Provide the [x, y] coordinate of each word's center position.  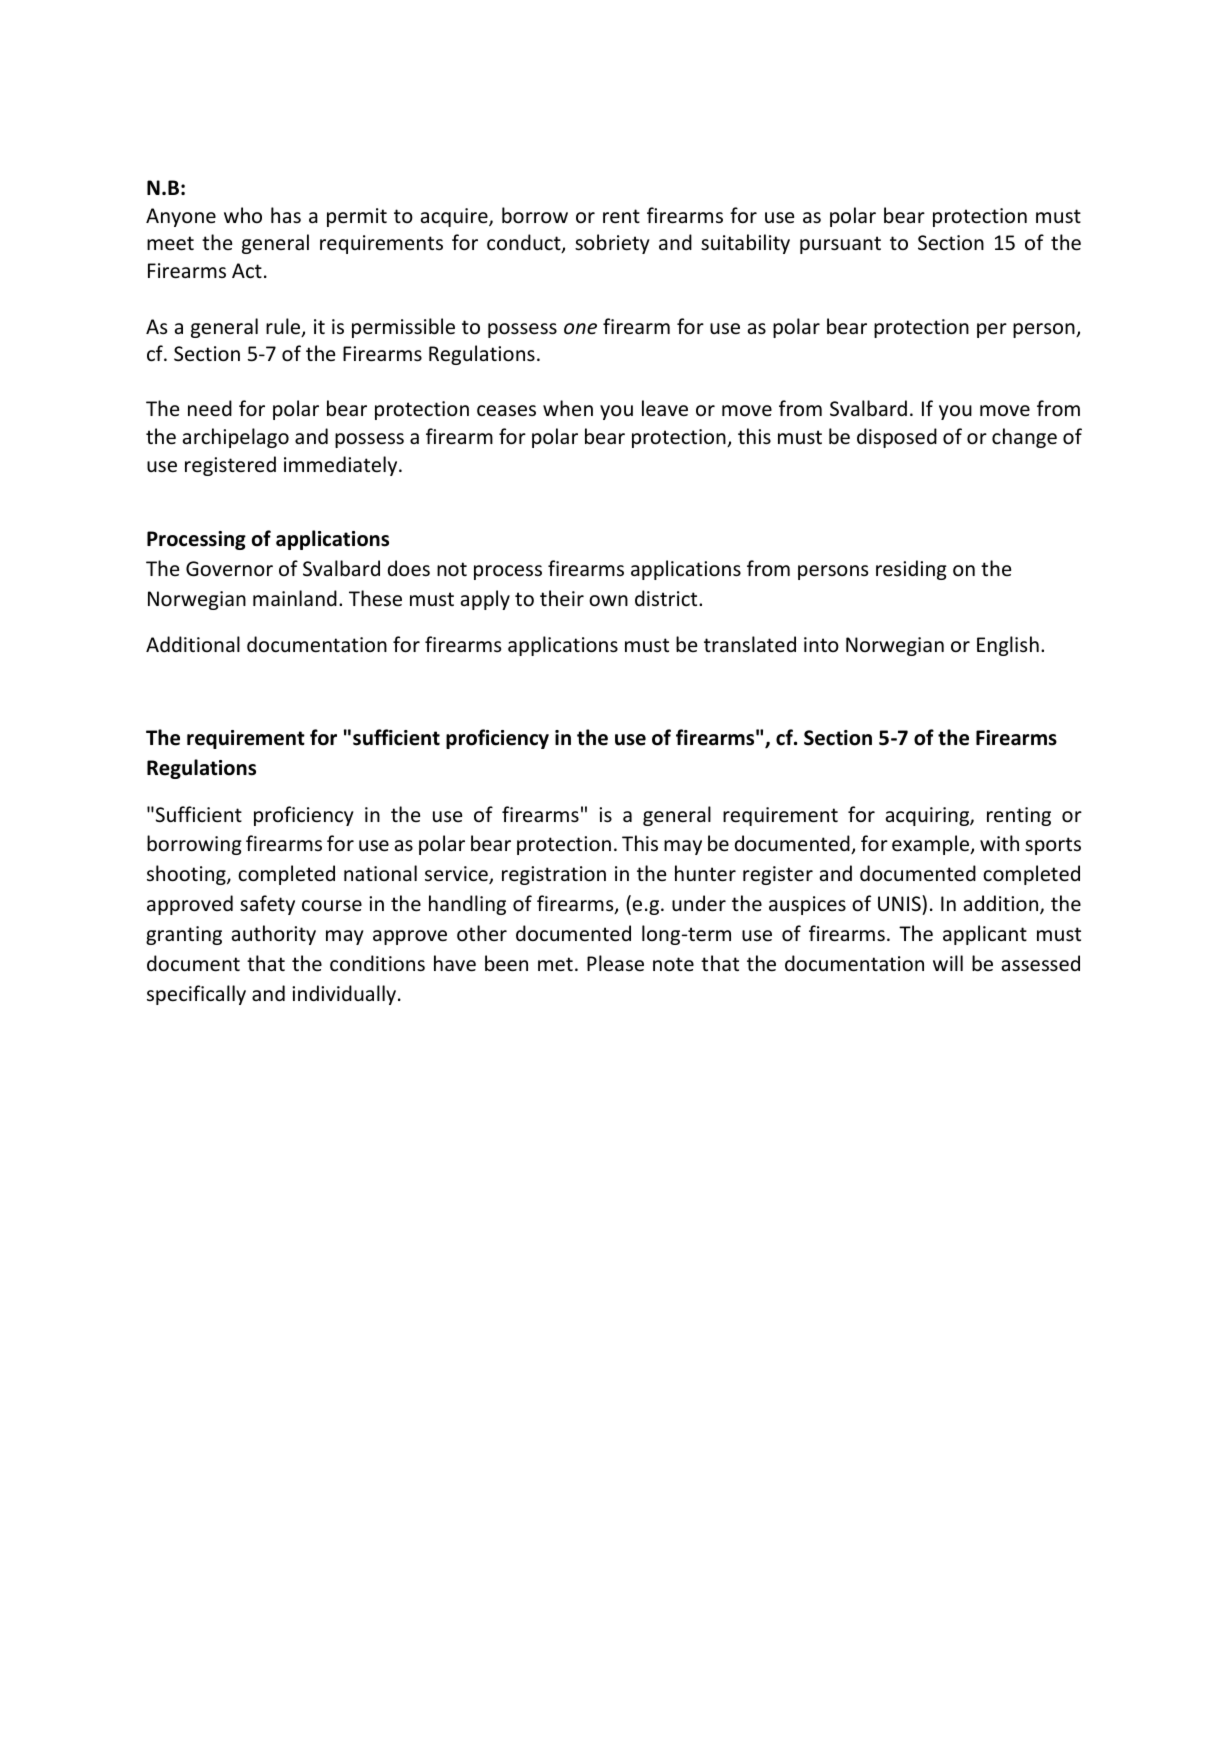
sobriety [612, 244]
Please [615, 963]
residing [911, 570]
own [608, 601]
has [286, 215]
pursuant [840, 245]
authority [274, 935]
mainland [295, 598]
